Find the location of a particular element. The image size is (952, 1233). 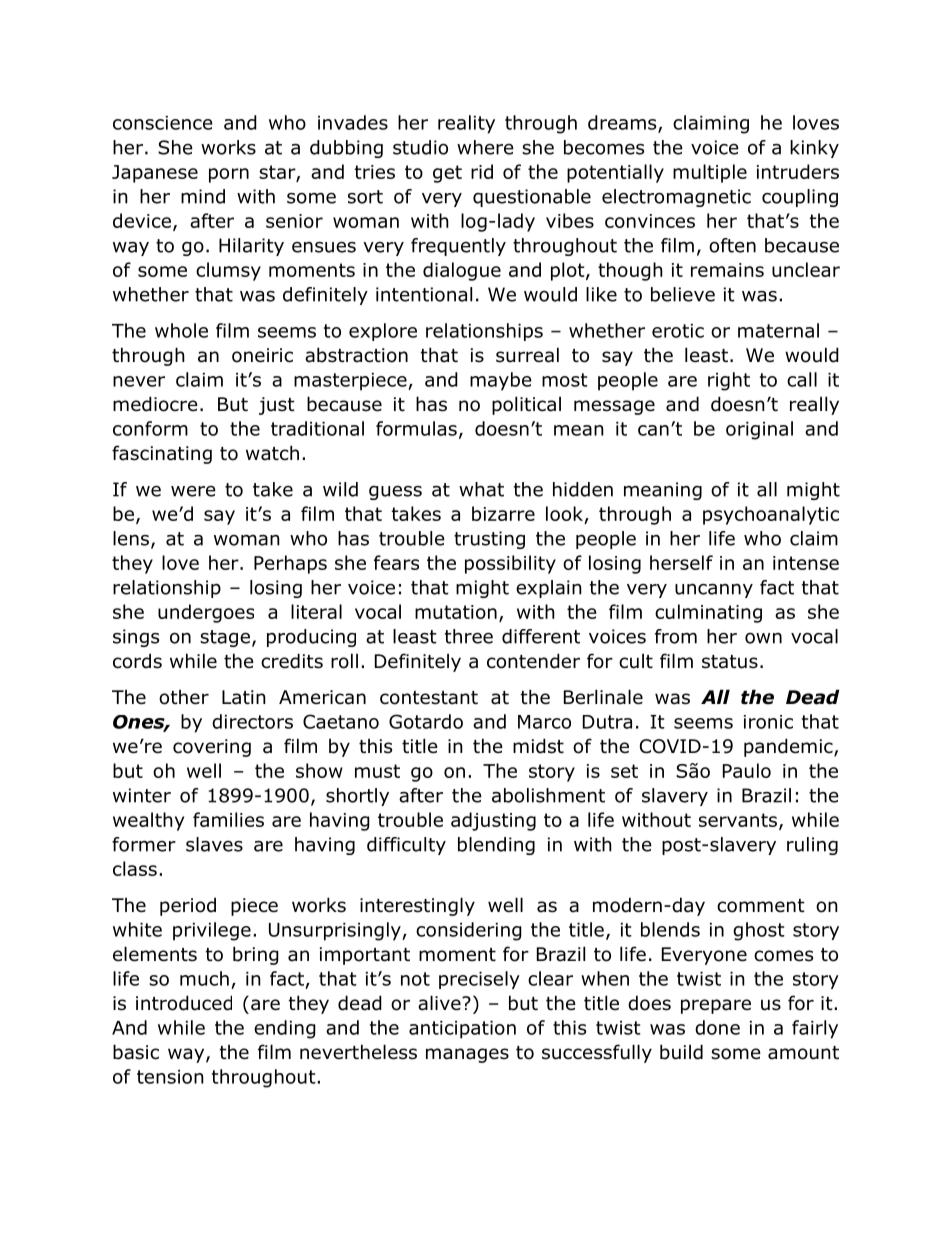

multiple is located at coordinates (710, 173).
